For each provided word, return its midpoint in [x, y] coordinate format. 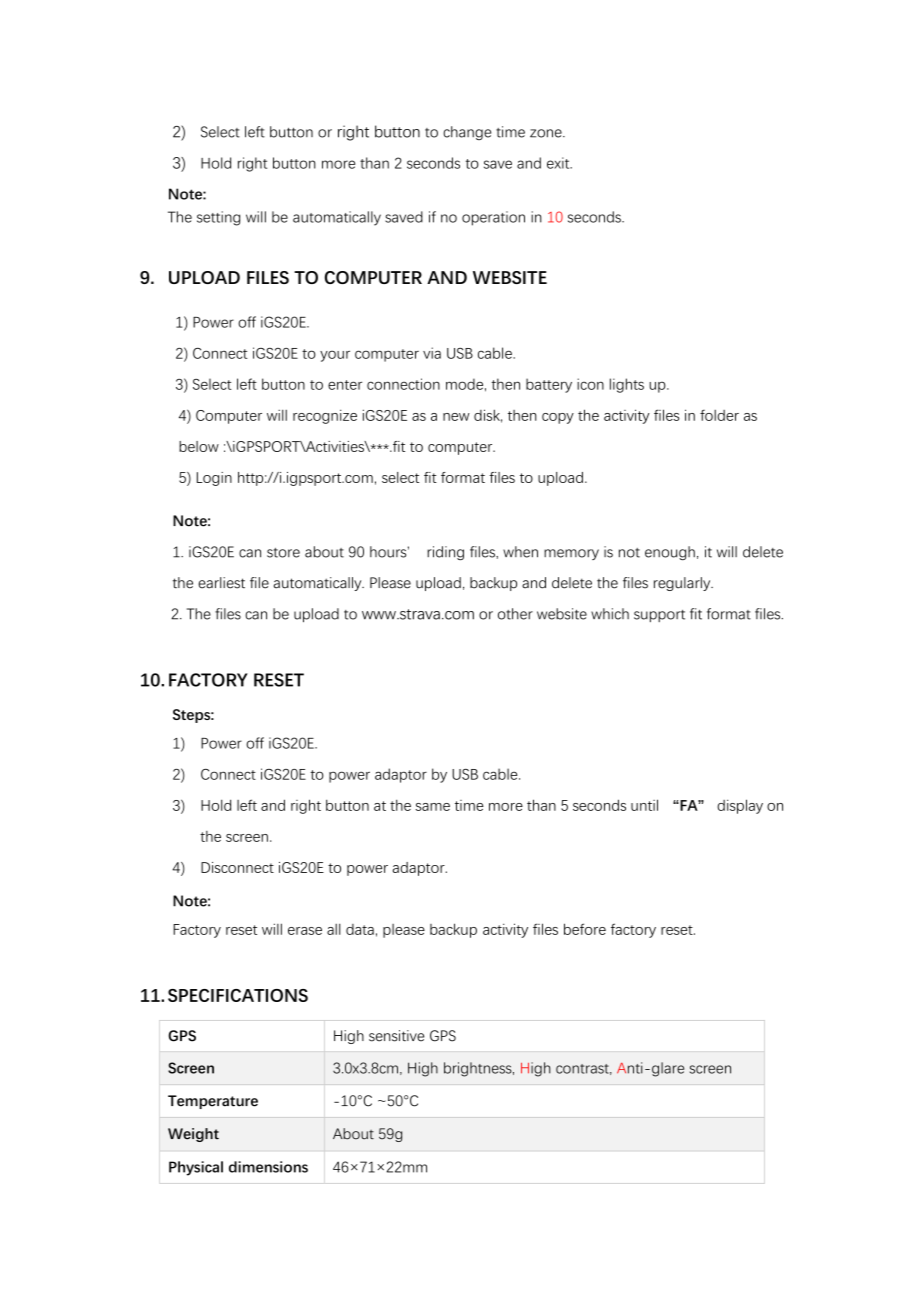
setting [218, 218]
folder [719, 415]
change [467, 133]
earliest [221, 583]
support [659, 616]
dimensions [268, 1167]
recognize [325, 416]
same [433, 807]
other [515, 614]
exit [559, 163]
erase [305, 931]
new [456, 417]
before [585, 929]
